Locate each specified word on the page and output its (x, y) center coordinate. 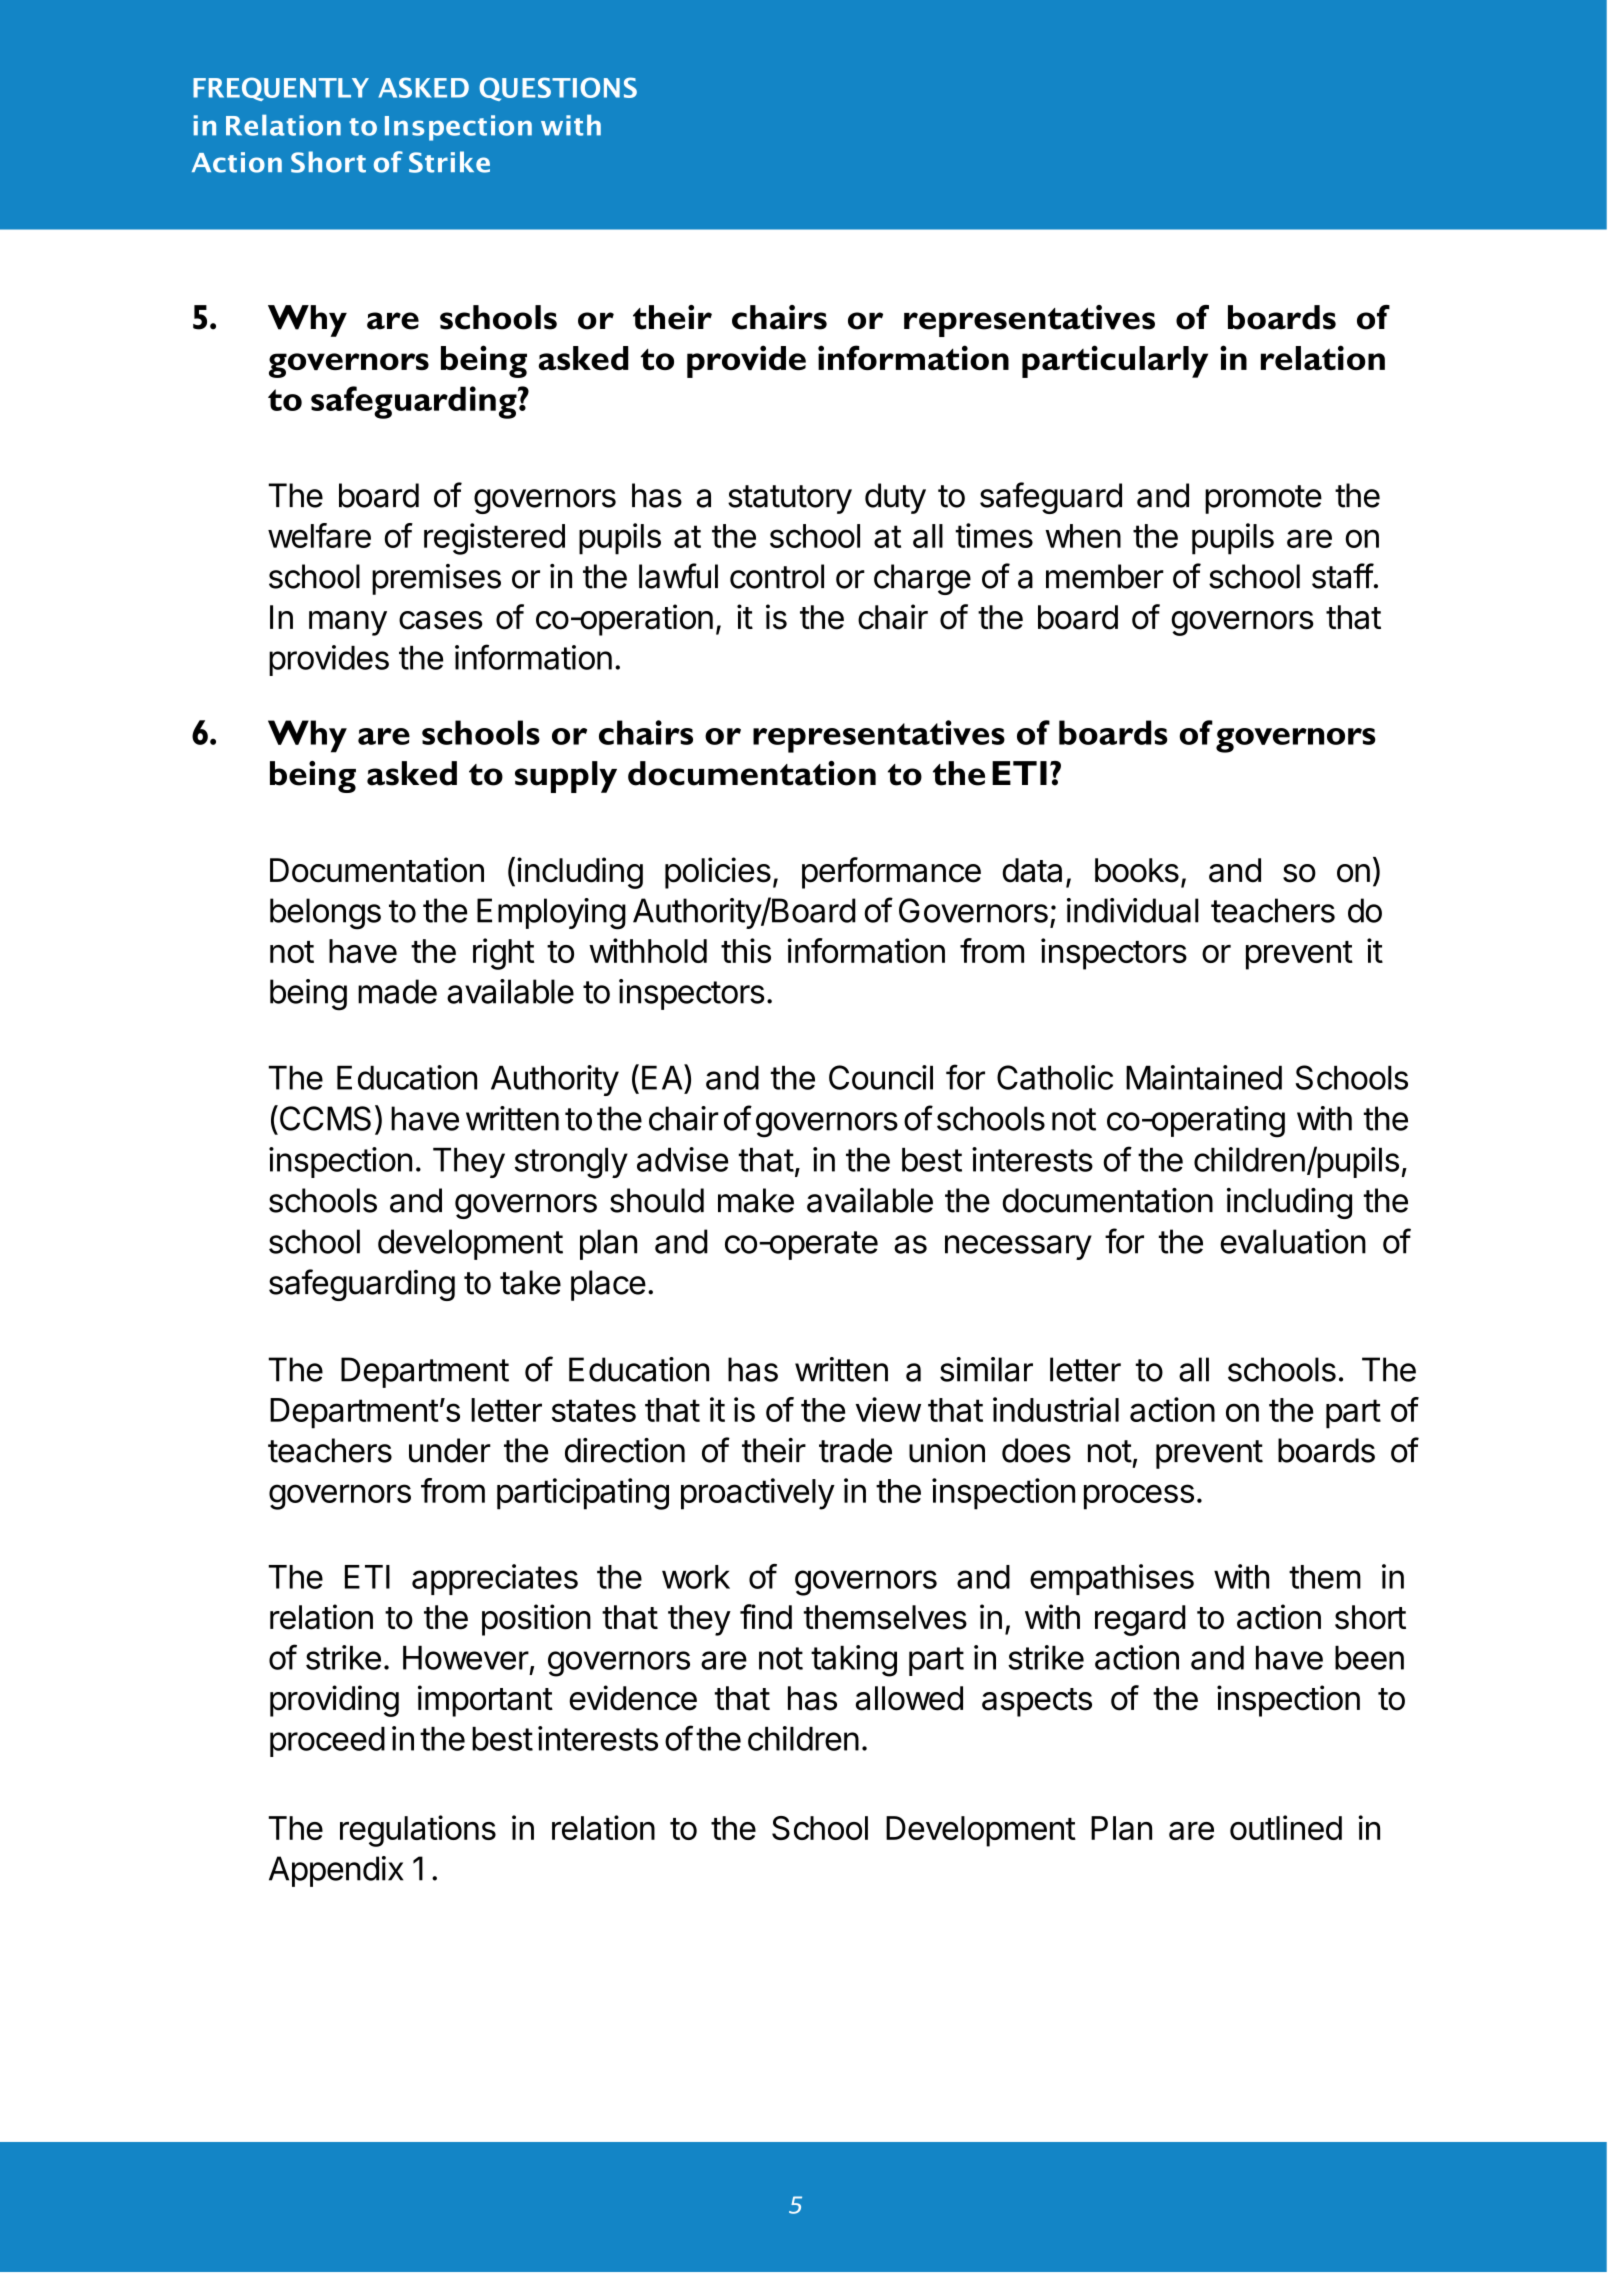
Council (881, 1077)
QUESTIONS (558, 89)
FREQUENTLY (281, 89)
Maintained (1204, 1077)
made (397, 991)
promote (1263, 499)
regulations (418, 1831)
